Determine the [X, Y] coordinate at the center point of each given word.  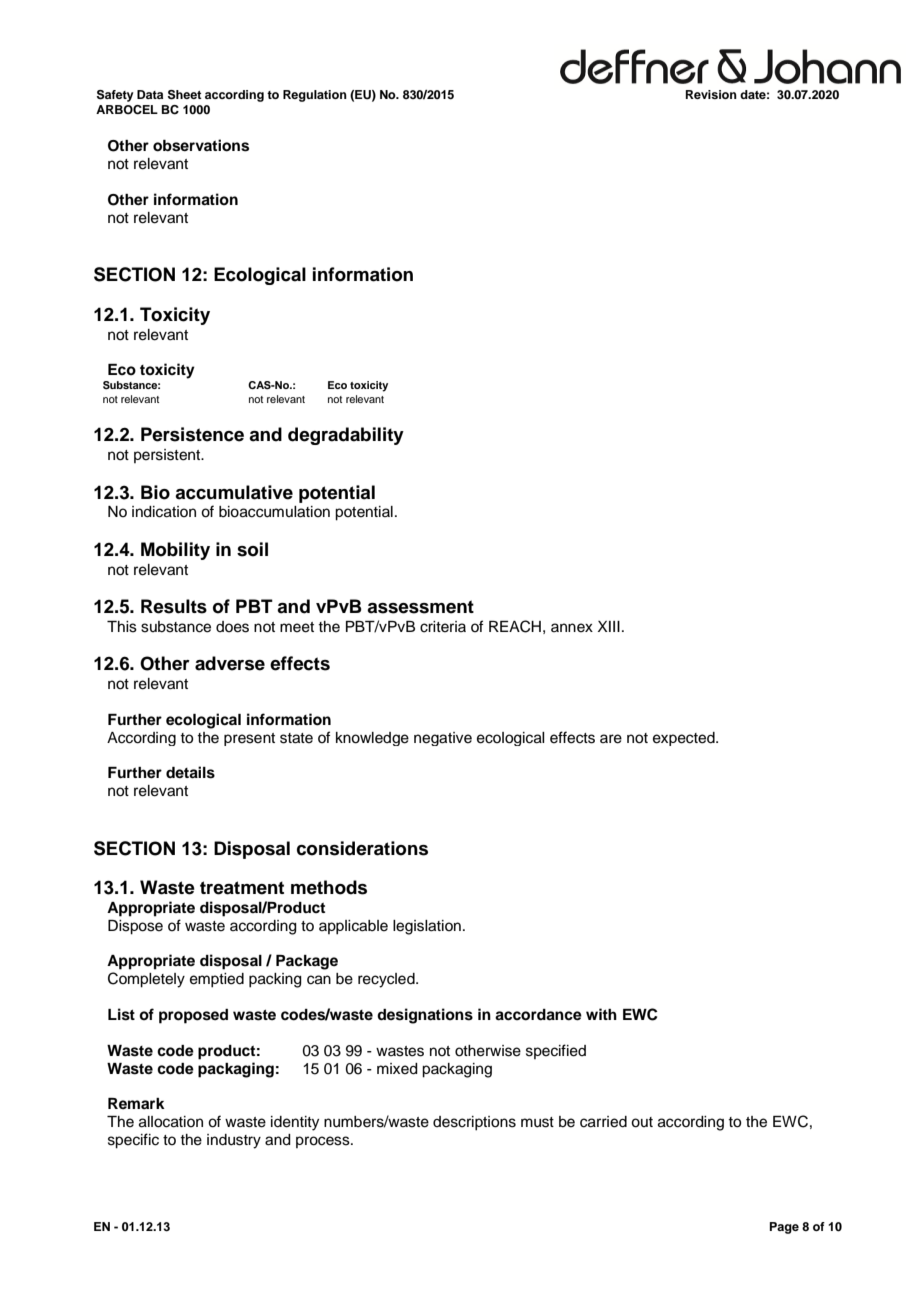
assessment [420, 607]
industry [234, 1141]
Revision [711, 94]
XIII [609, 626]
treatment [242, 888]
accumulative [234, 492]
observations [201, 145]
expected [685, 739]
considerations [362, 848]
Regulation [315, 96]
